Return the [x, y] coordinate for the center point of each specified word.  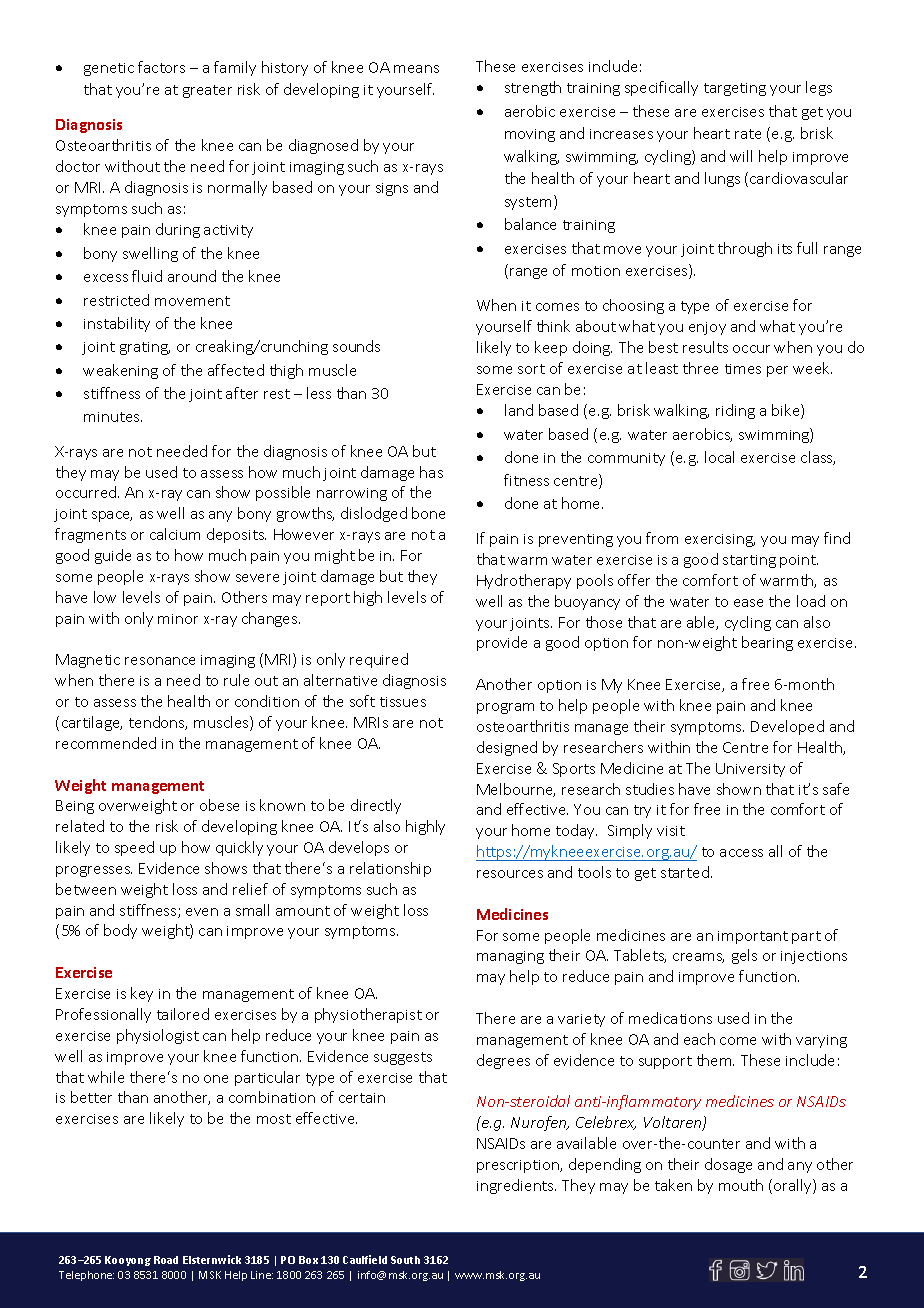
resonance [160, 661]
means [416, 69]
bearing [767, 643]
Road [166, 1260]
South [405, 1260]
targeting [735, 89]
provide [502, 643]
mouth [741, 1185]
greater [207, 91]
